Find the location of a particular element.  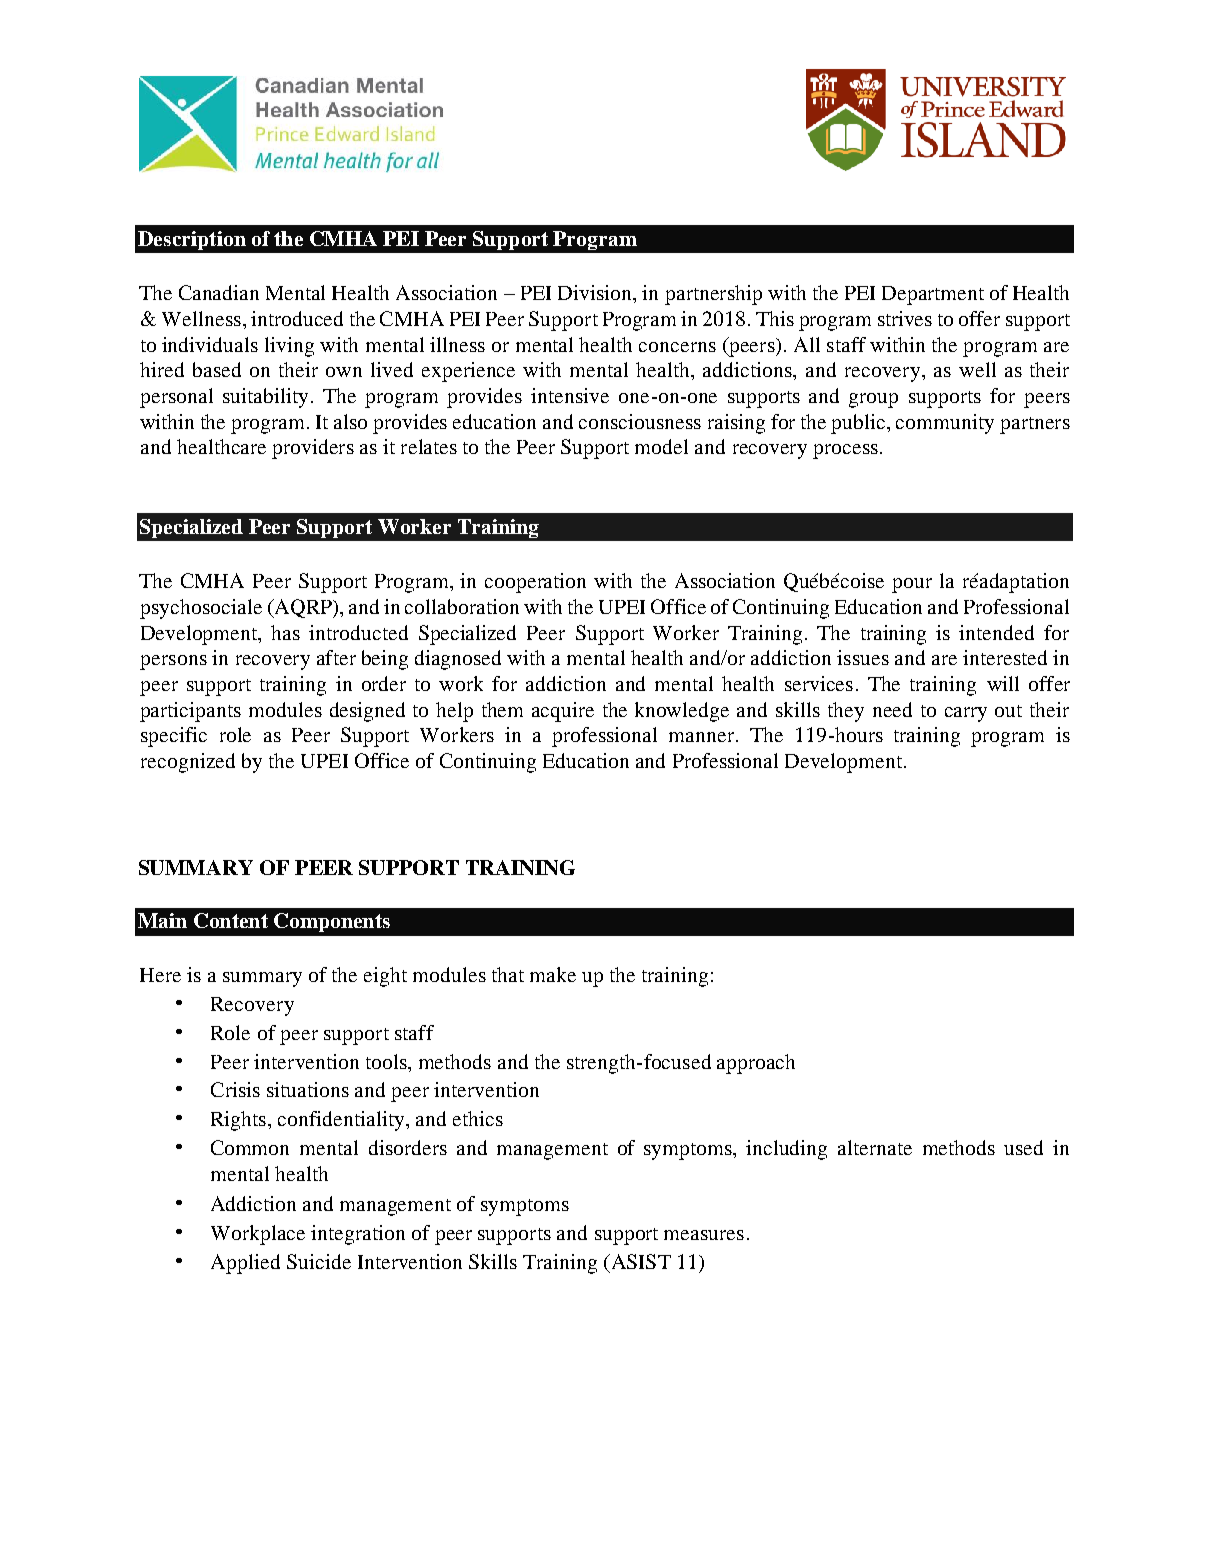

Content is located at coordinates (231, 920).
